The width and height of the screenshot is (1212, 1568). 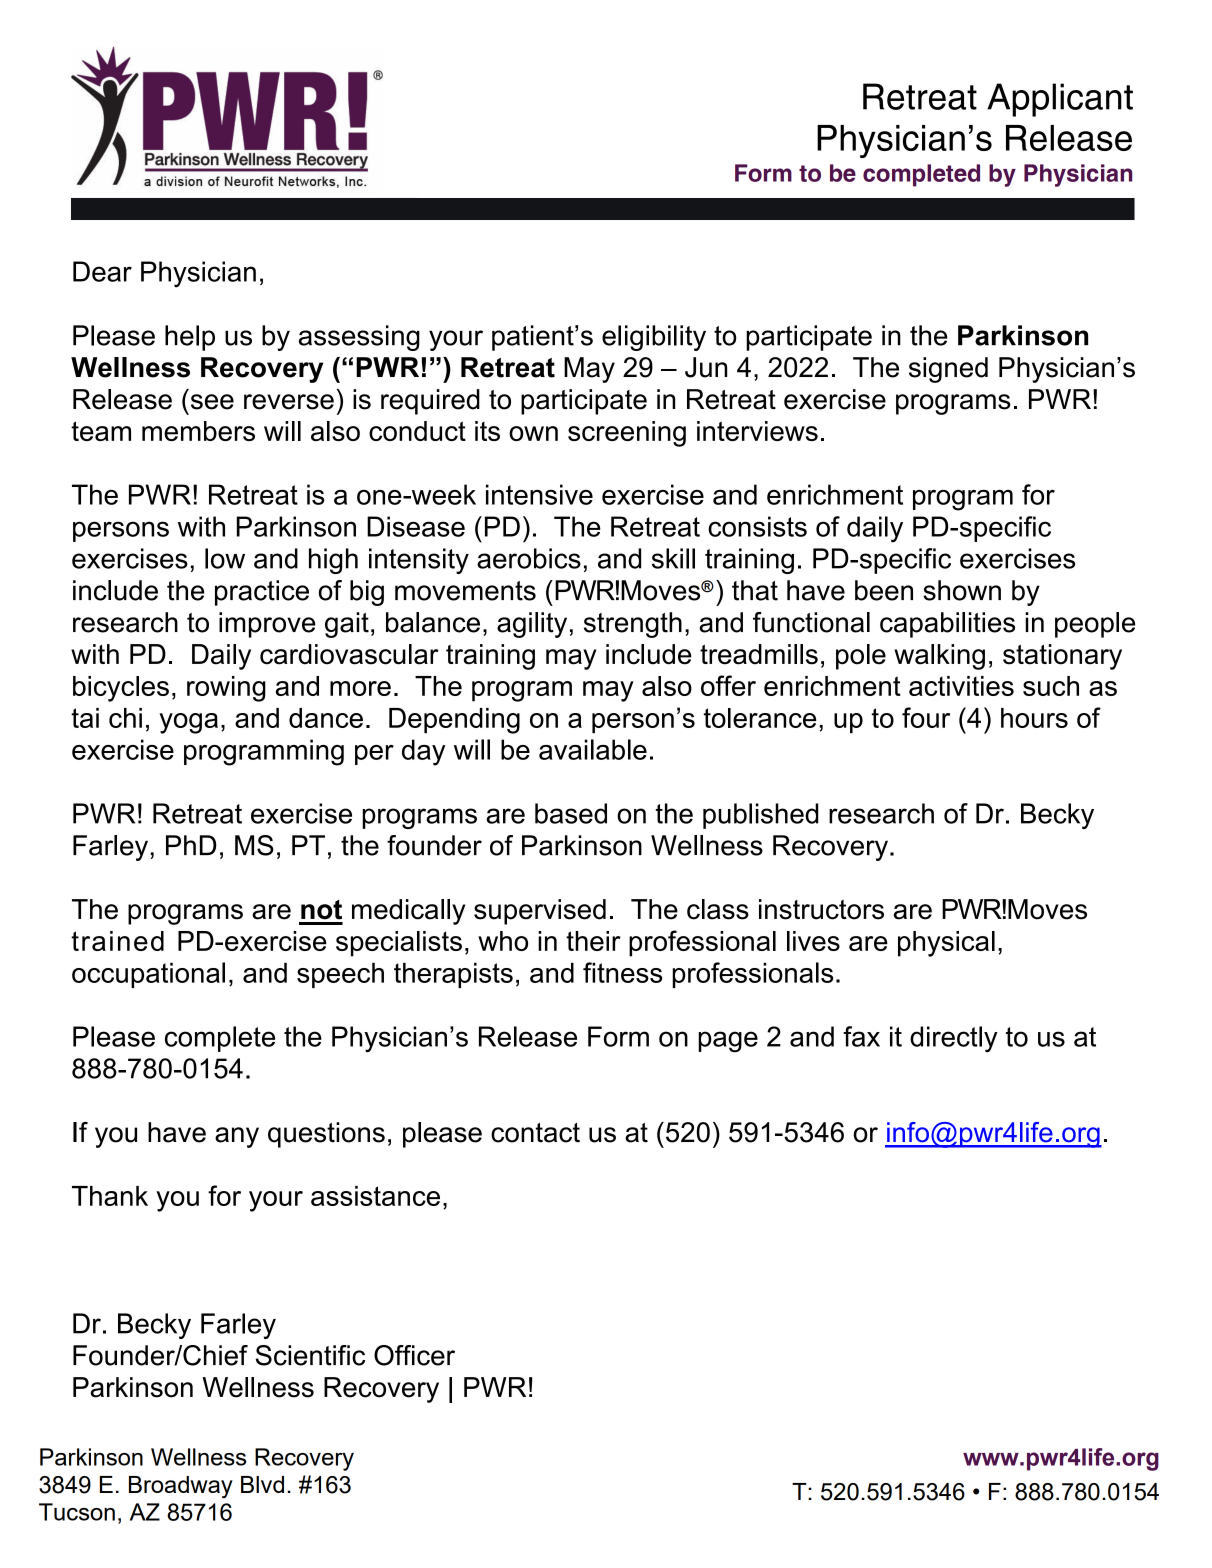 I want to click on Applicant, so click(x=1060, y=100).
